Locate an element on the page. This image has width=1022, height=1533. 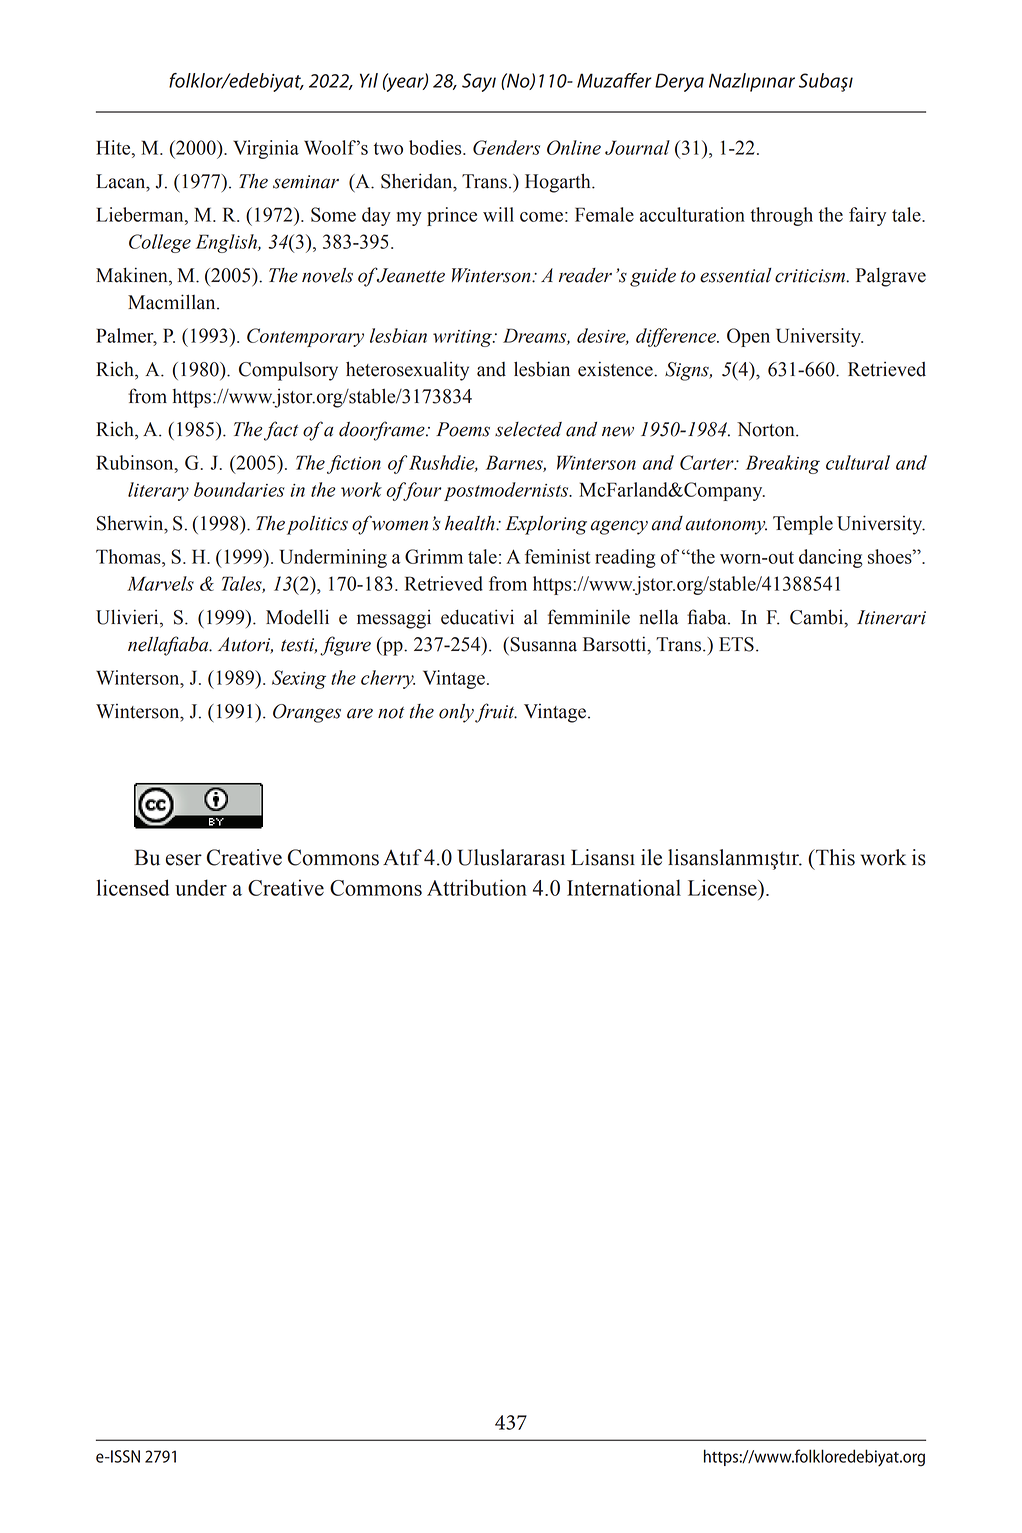
ETS is located at coordinates (736, 644).
